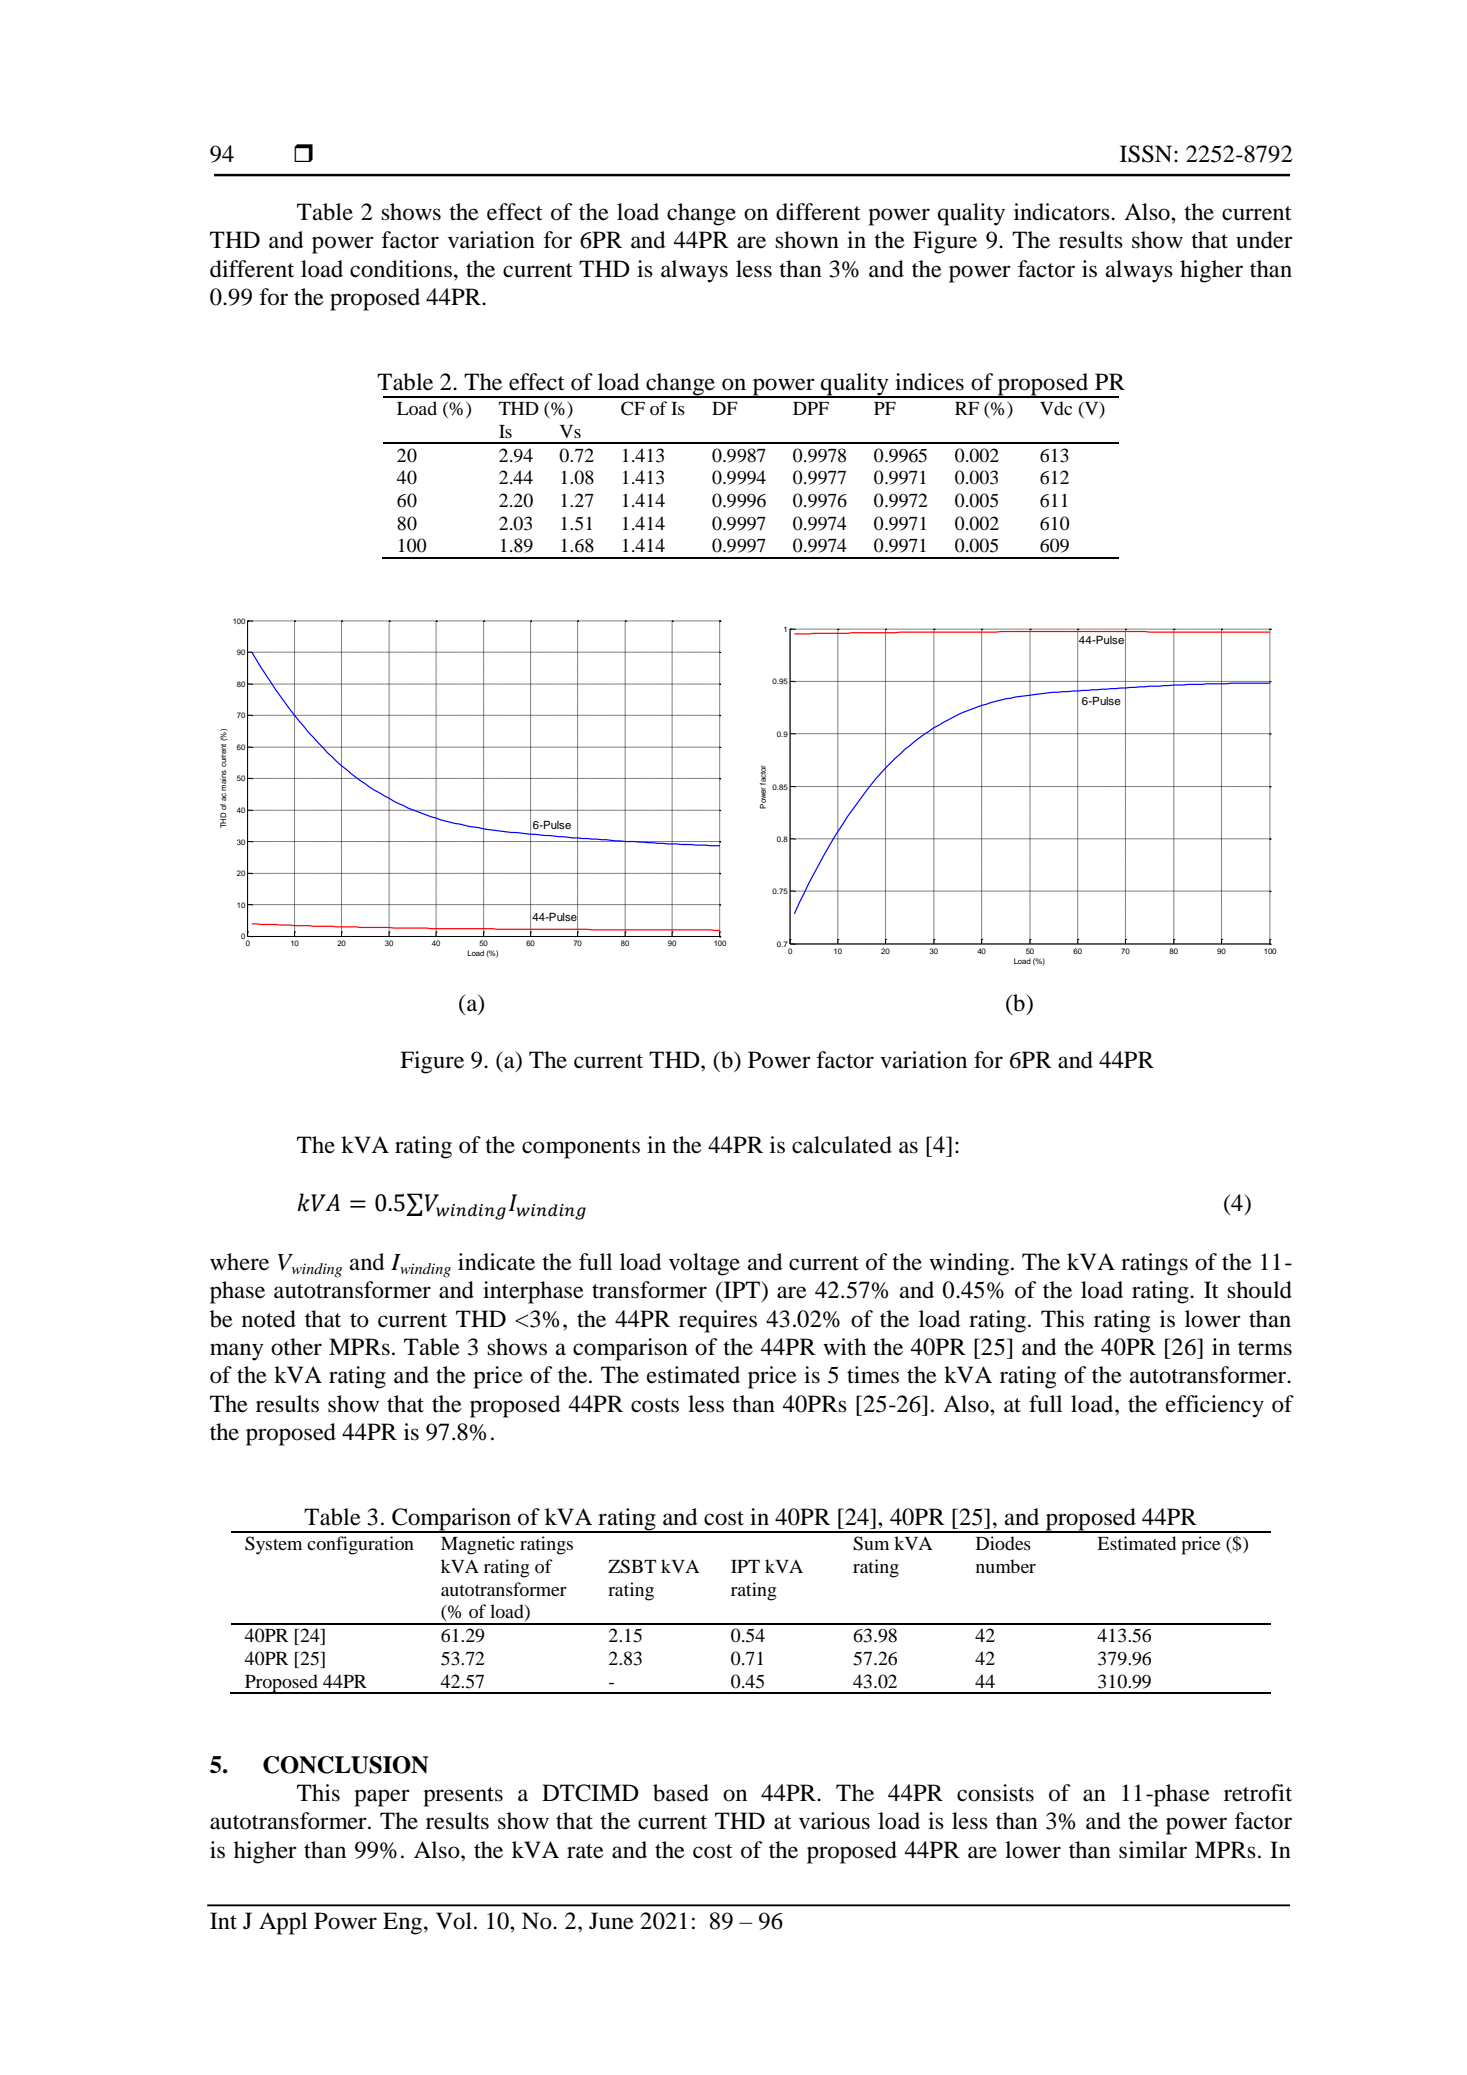 The width and height of the screenshot is (1467, 2075). Describe the element at coordinates (401, 269) in the screenshot. I see `conditions` at that location.
